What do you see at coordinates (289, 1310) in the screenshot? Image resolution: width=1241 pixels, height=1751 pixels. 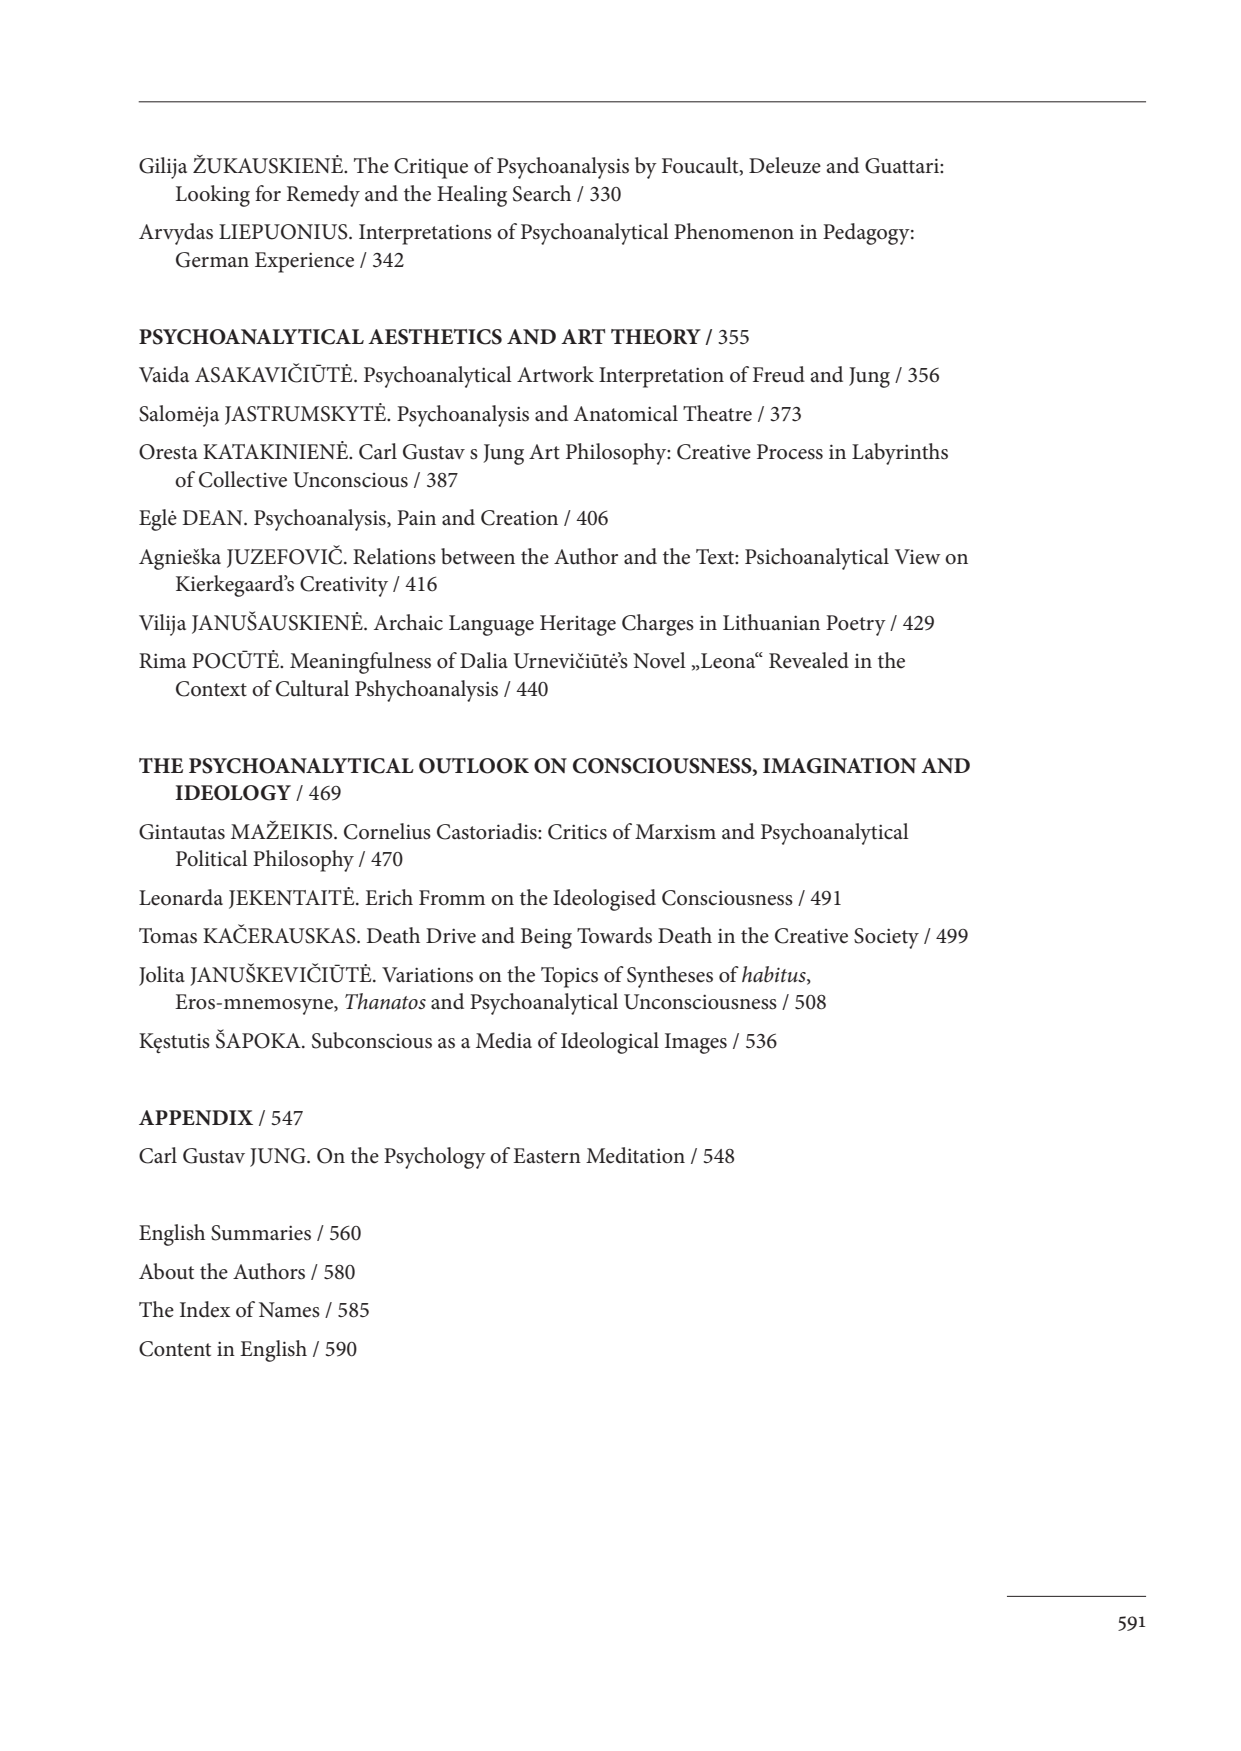 I see `Names` at bounding box center [289, 1310].
